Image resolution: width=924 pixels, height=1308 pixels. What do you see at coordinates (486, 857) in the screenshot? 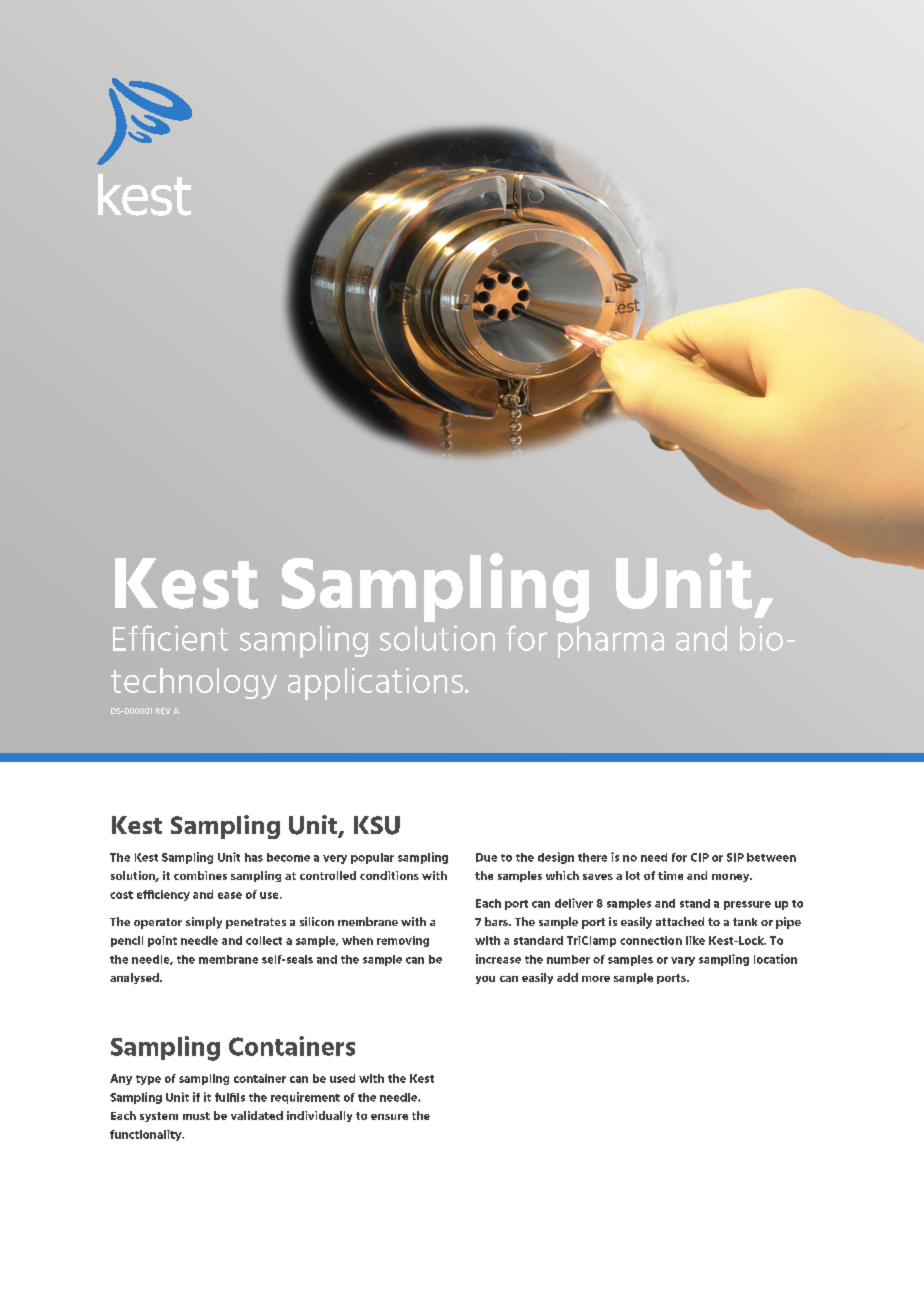
I see `Due` at bounding box center [486, 857].
